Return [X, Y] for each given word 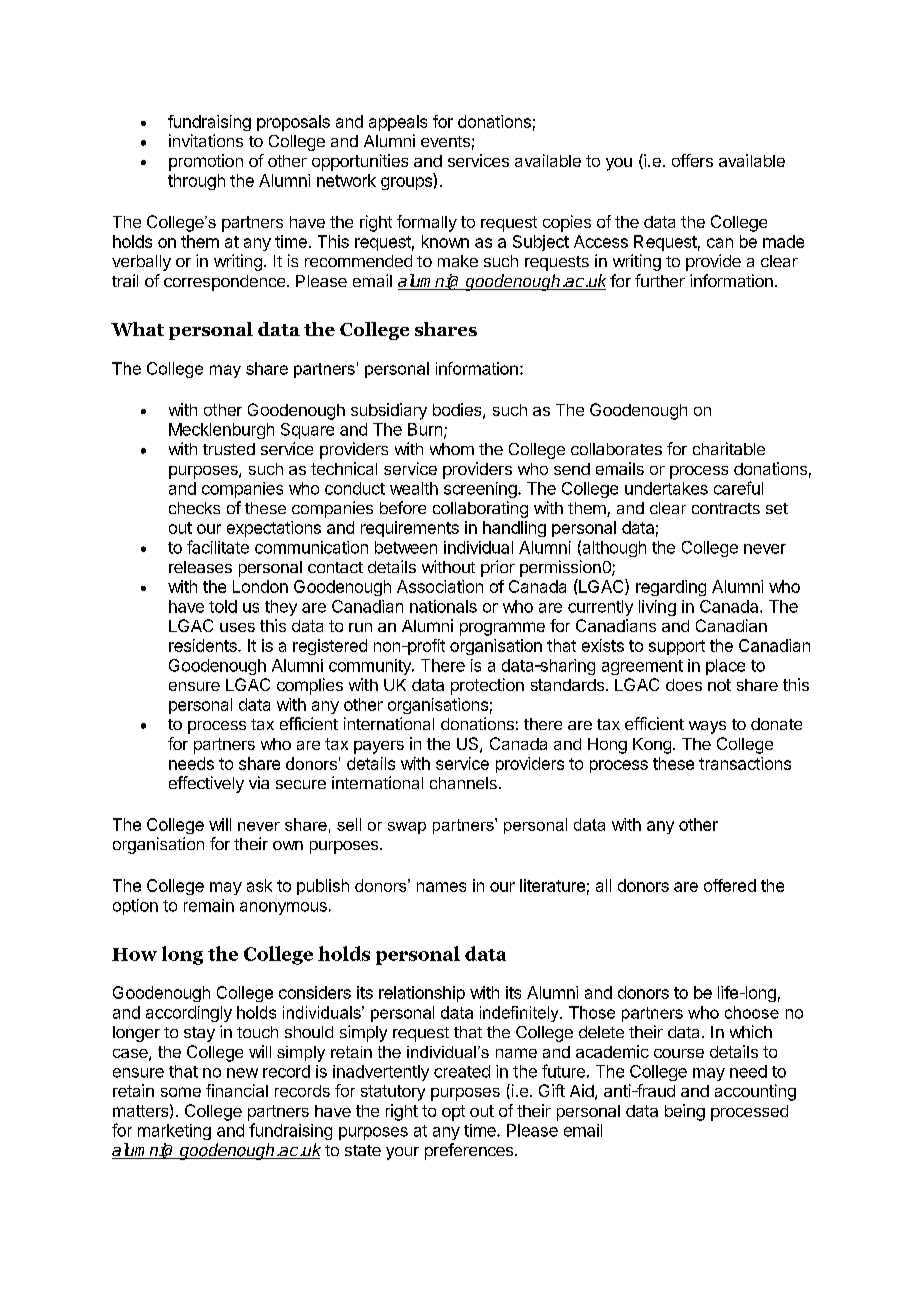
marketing [174, 1132]
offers [692, 160]
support [677, 647]
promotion [206, 162]
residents [204, 645]
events [445, 141]
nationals [443, 606]
